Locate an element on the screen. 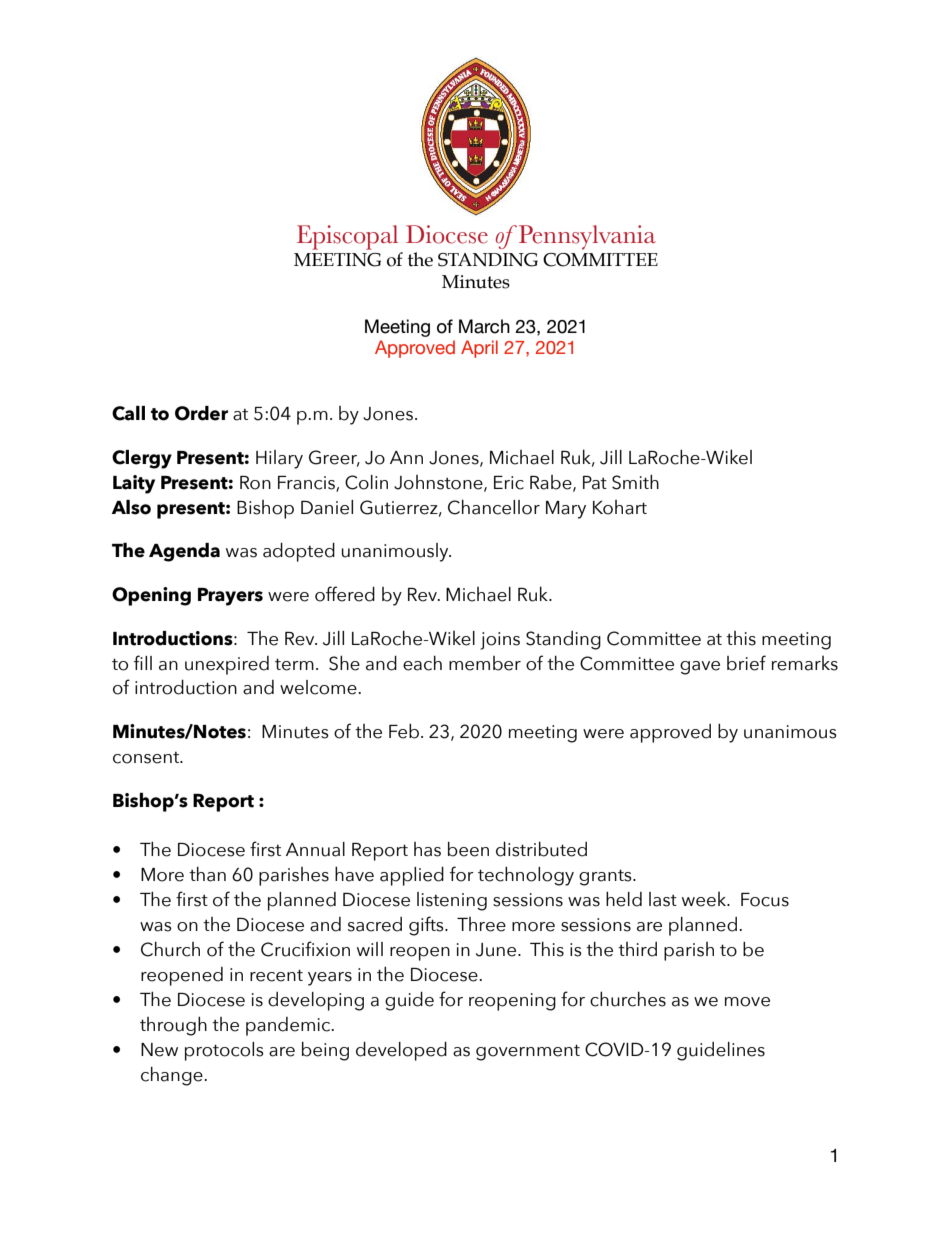 The image size is (952, 1233). March is located at coordinates (484, 326).
